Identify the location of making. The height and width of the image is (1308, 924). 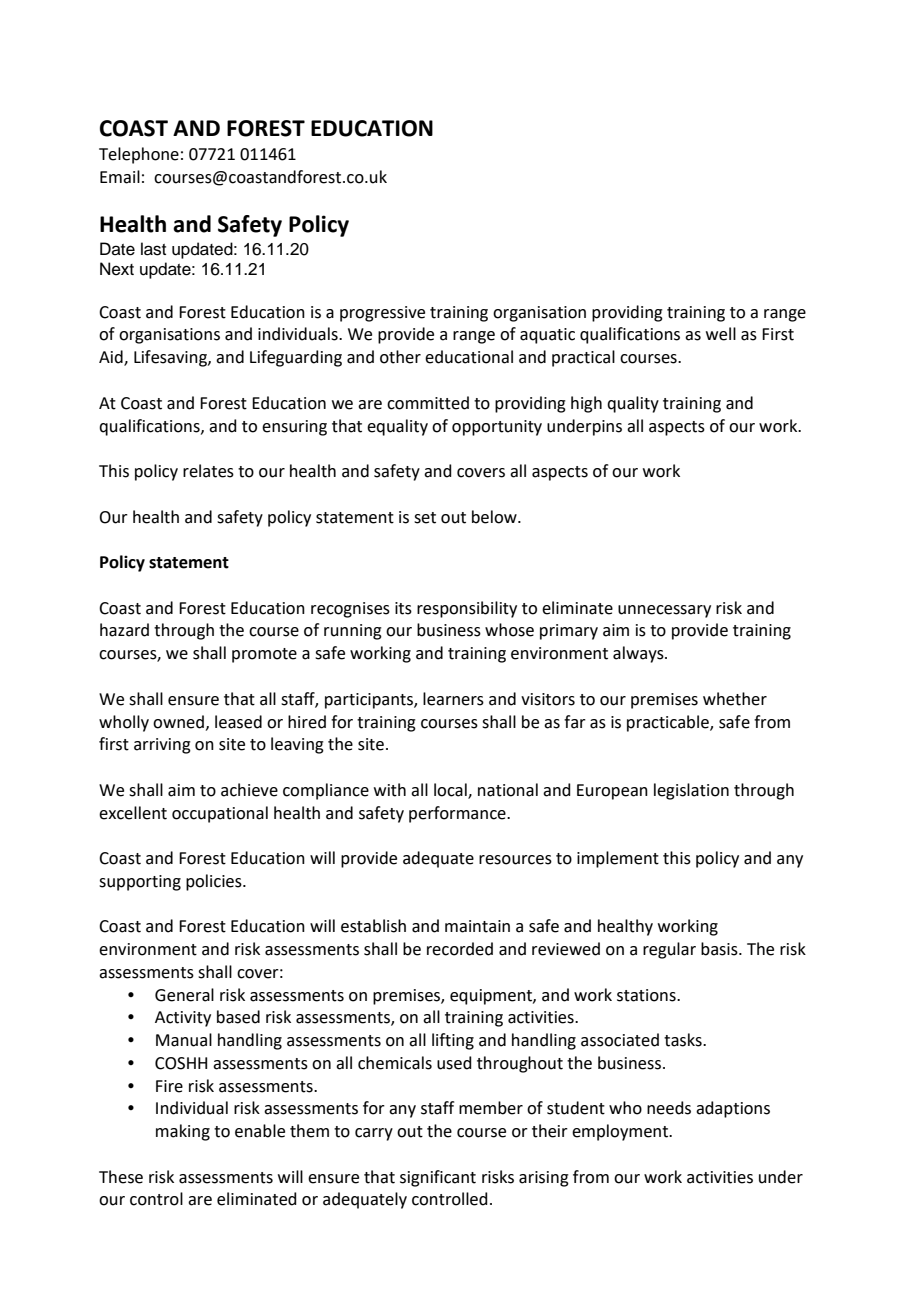
(183, 1132).
